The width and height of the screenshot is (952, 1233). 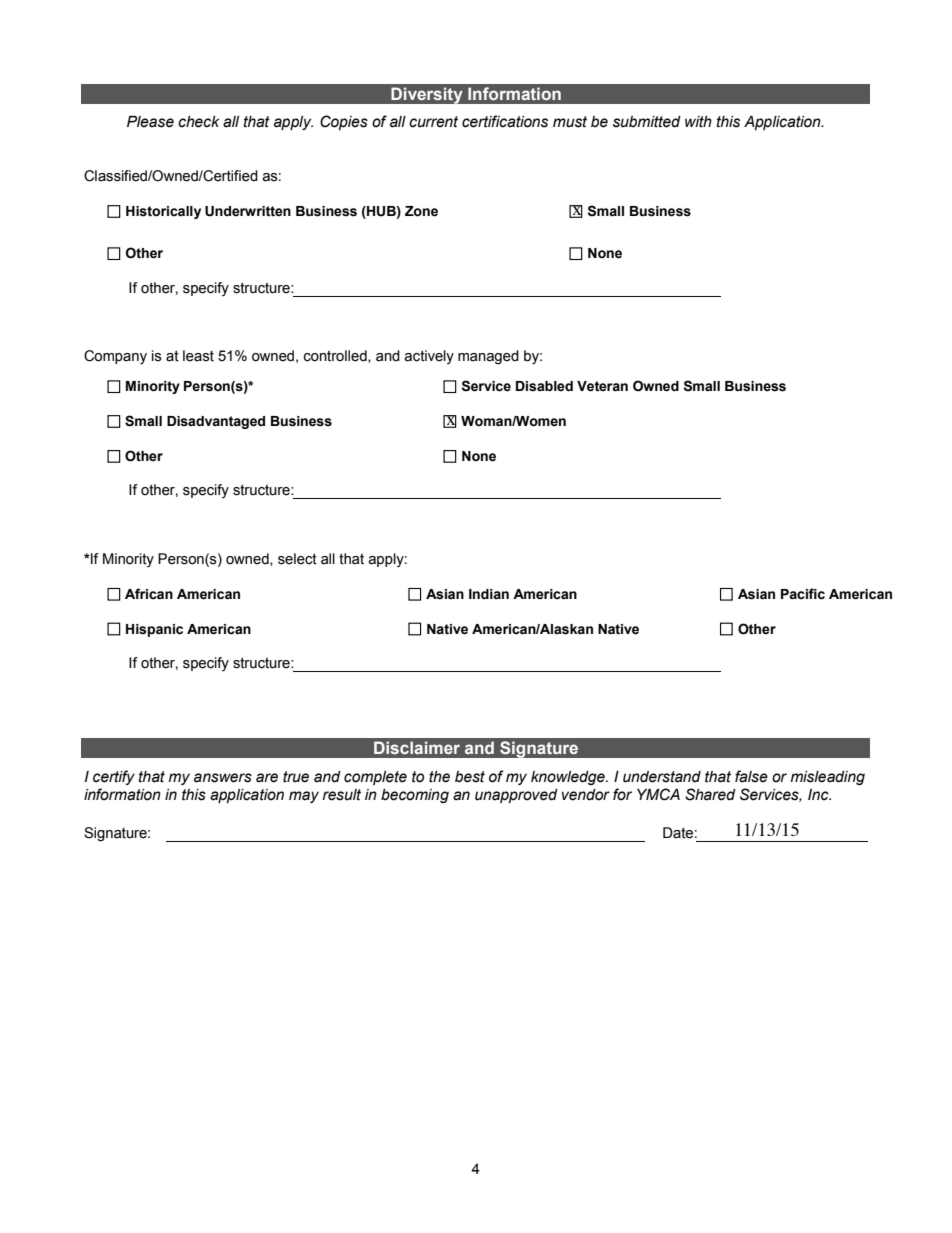 What do you see at coordinates (698, 122) in the screenshot?
I see `with` at bounding box center [698, 122].
